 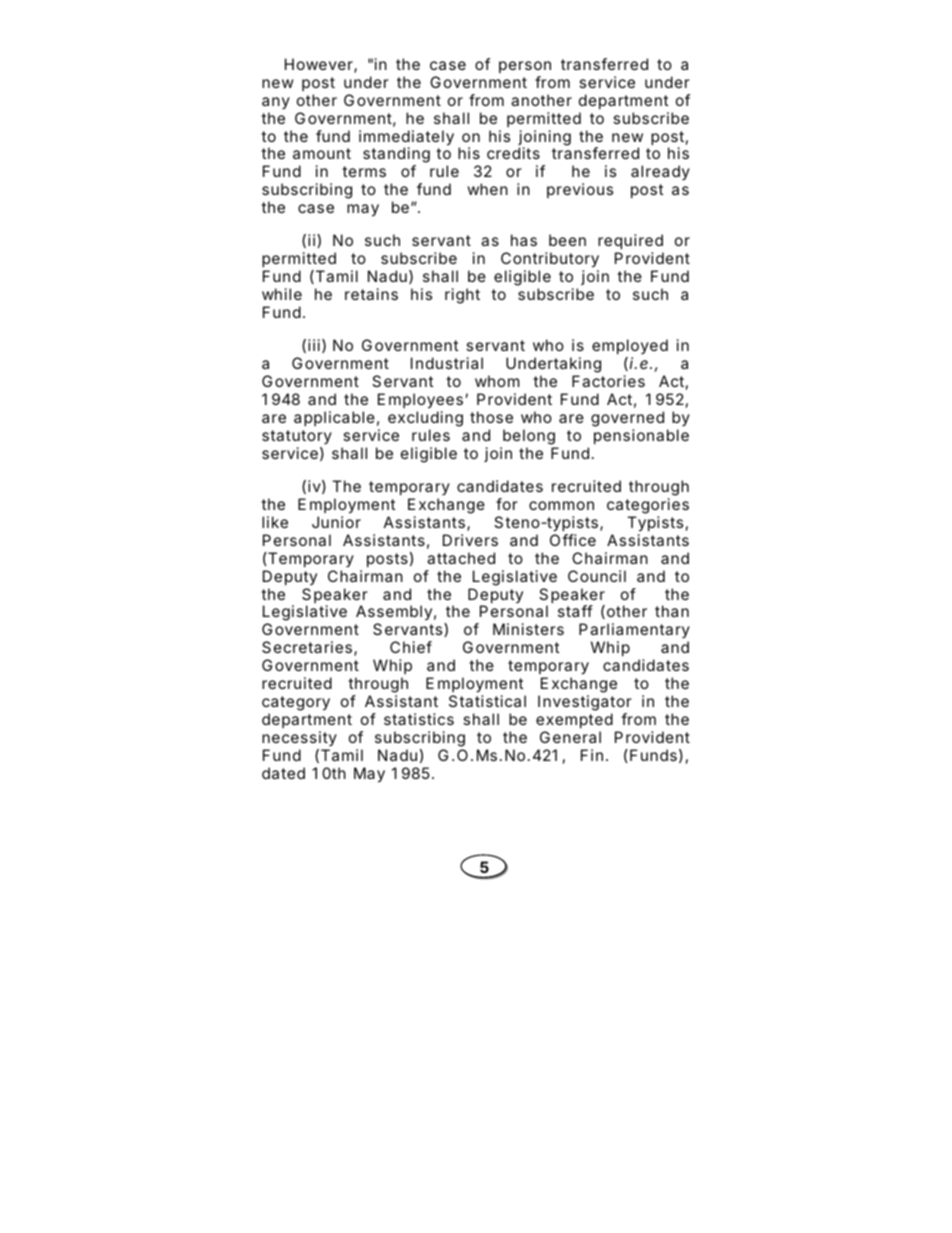 I want to click on credits, so click(x=513, y=153).
